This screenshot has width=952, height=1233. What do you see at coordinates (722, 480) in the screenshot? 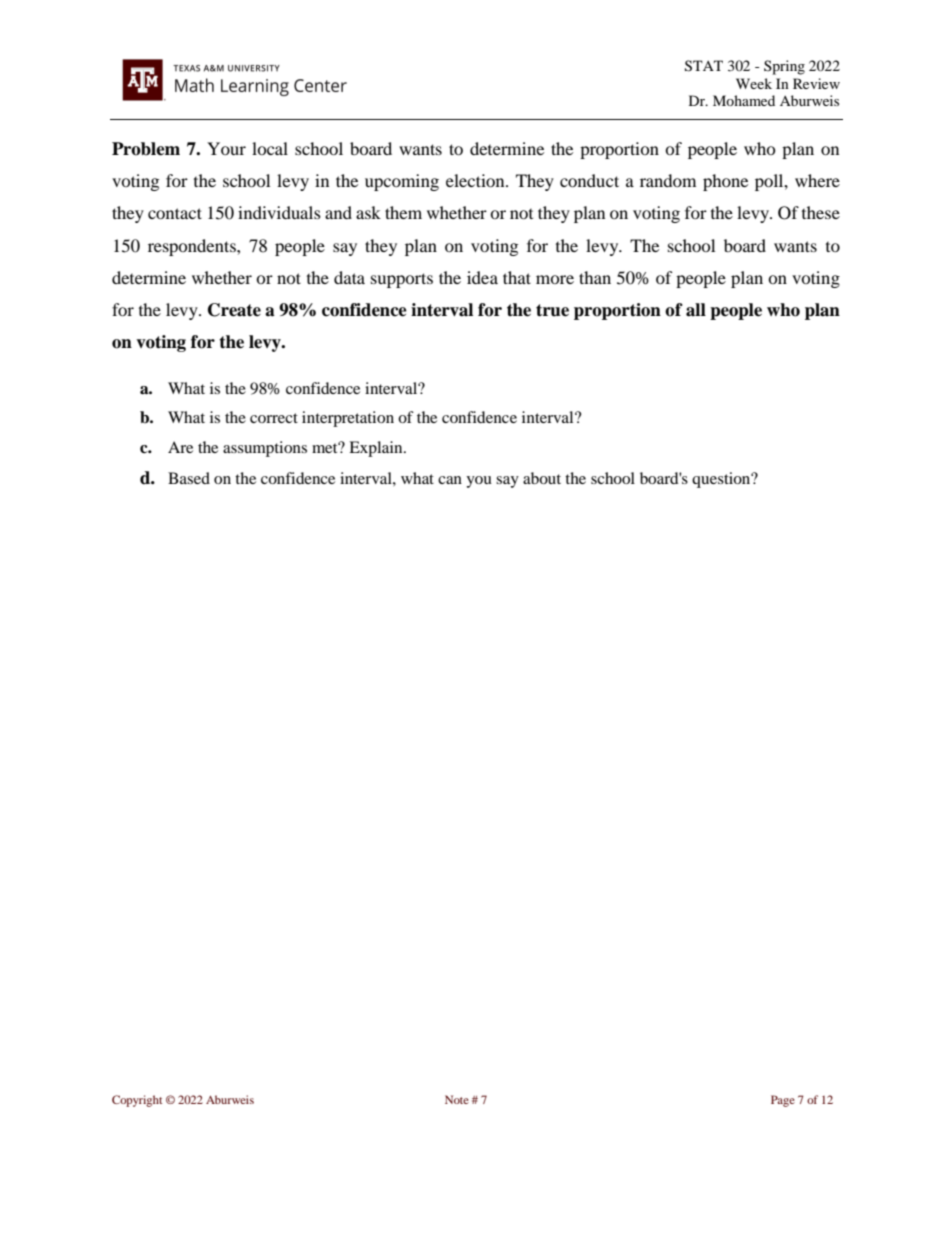
I see `question` at bounding box center [722, 480].
